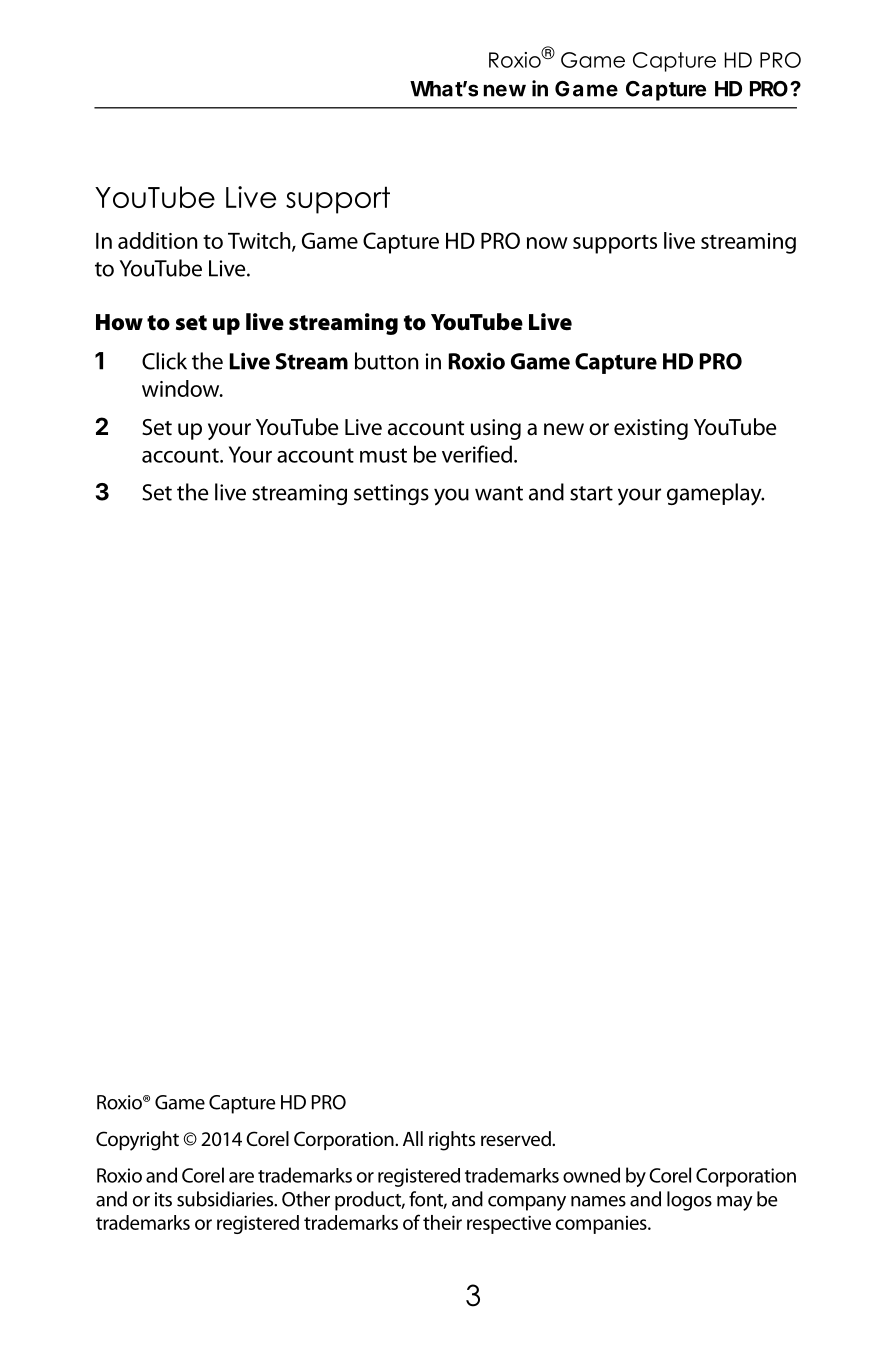  What do you see at coordinates (651, 429) in the screenshot?
I see `existing` at bounding box center [651, 429].
